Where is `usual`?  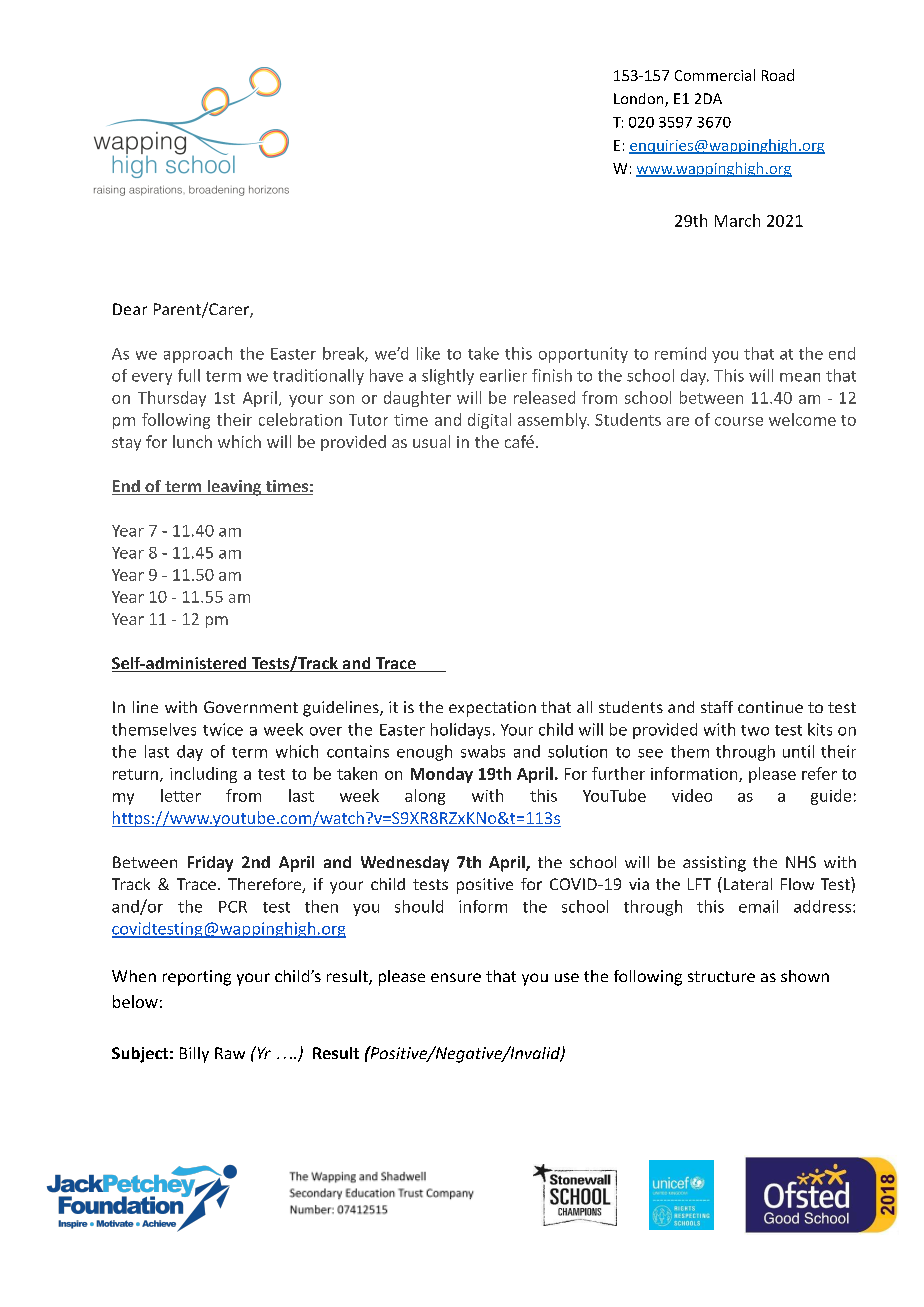
usual is located at coordinates (431, 441).
